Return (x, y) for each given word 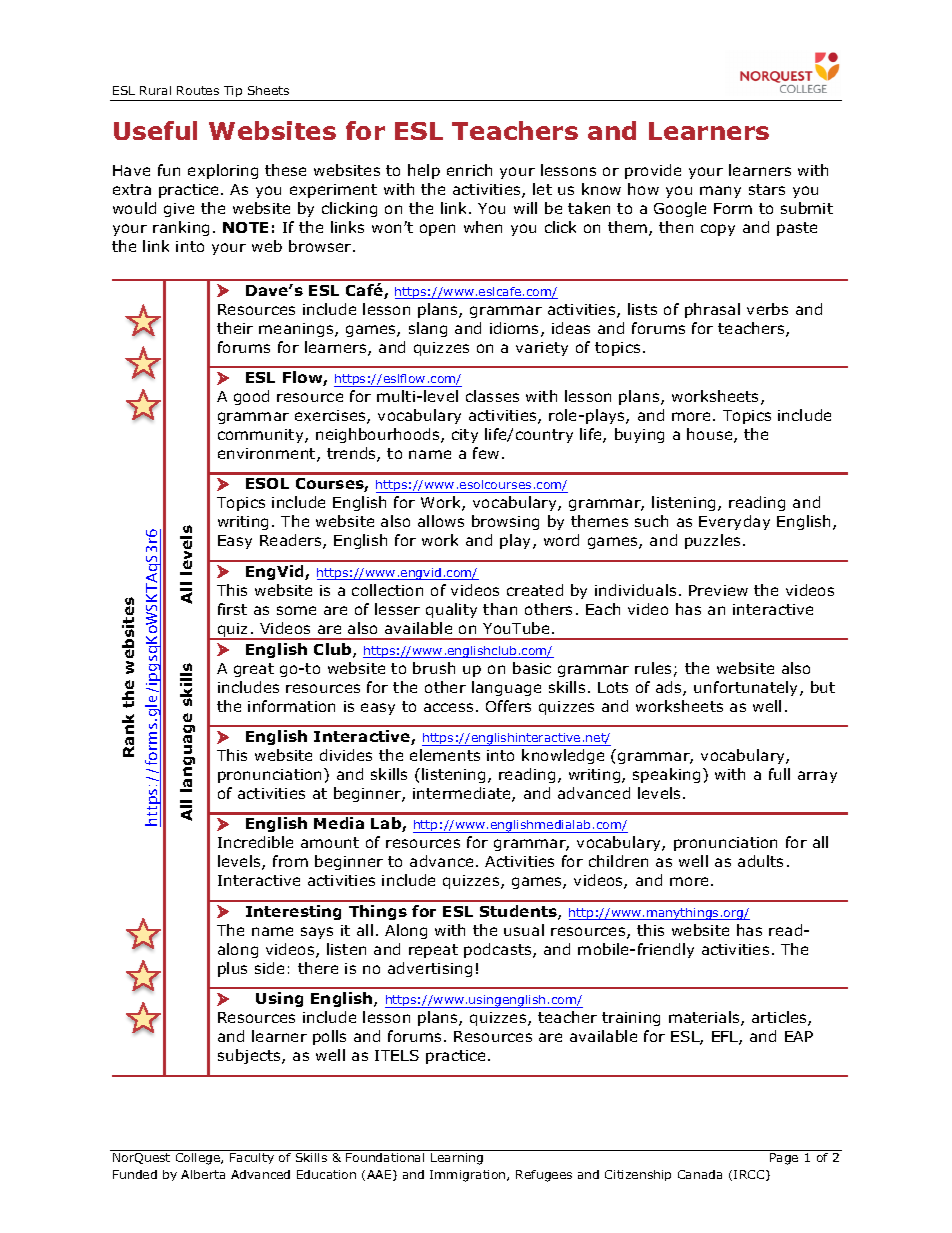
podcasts (499, 950)
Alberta (203, 1174)
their (235, 328)
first (232, 609)
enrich (469, 170)
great (254, 670)
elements (445, 755)
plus (232, 969)
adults (760, 861)
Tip (233, 93)
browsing (505, 522)
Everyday (734, 522)
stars (767, 189)
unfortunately (747, 688)
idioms (516, 329)
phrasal (712, 310)
